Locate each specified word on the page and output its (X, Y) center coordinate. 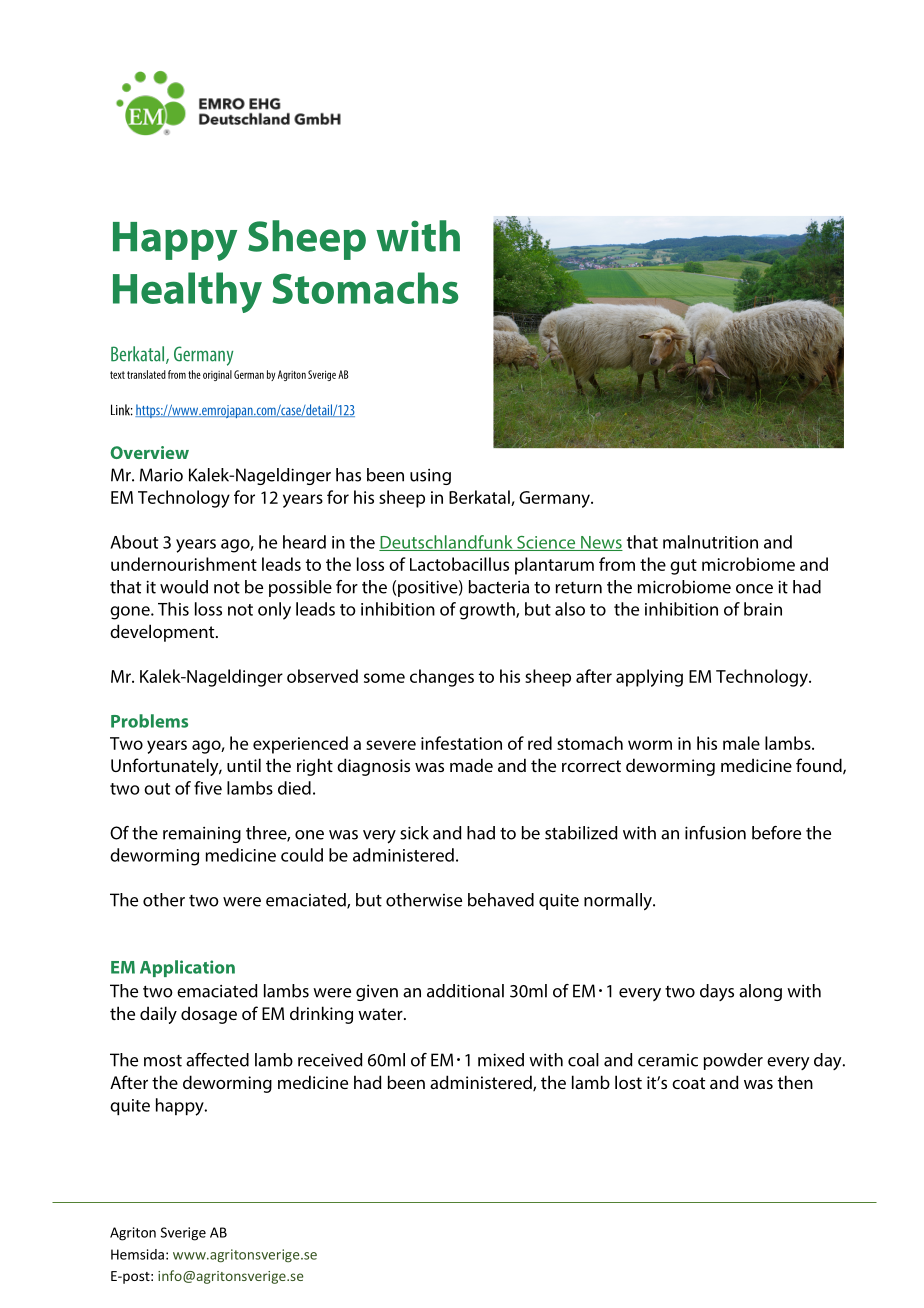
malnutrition (710, 542)
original (217, 375)
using (430, 477)
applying (649, 678)
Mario (161, 475)
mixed (501, 1060)
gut (683, 567)
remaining (202, 835)
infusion (715, 833)
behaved (501, 900)
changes (442, 678)
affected (217, 1060)
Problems (149, 721)
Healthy (187, 292)
